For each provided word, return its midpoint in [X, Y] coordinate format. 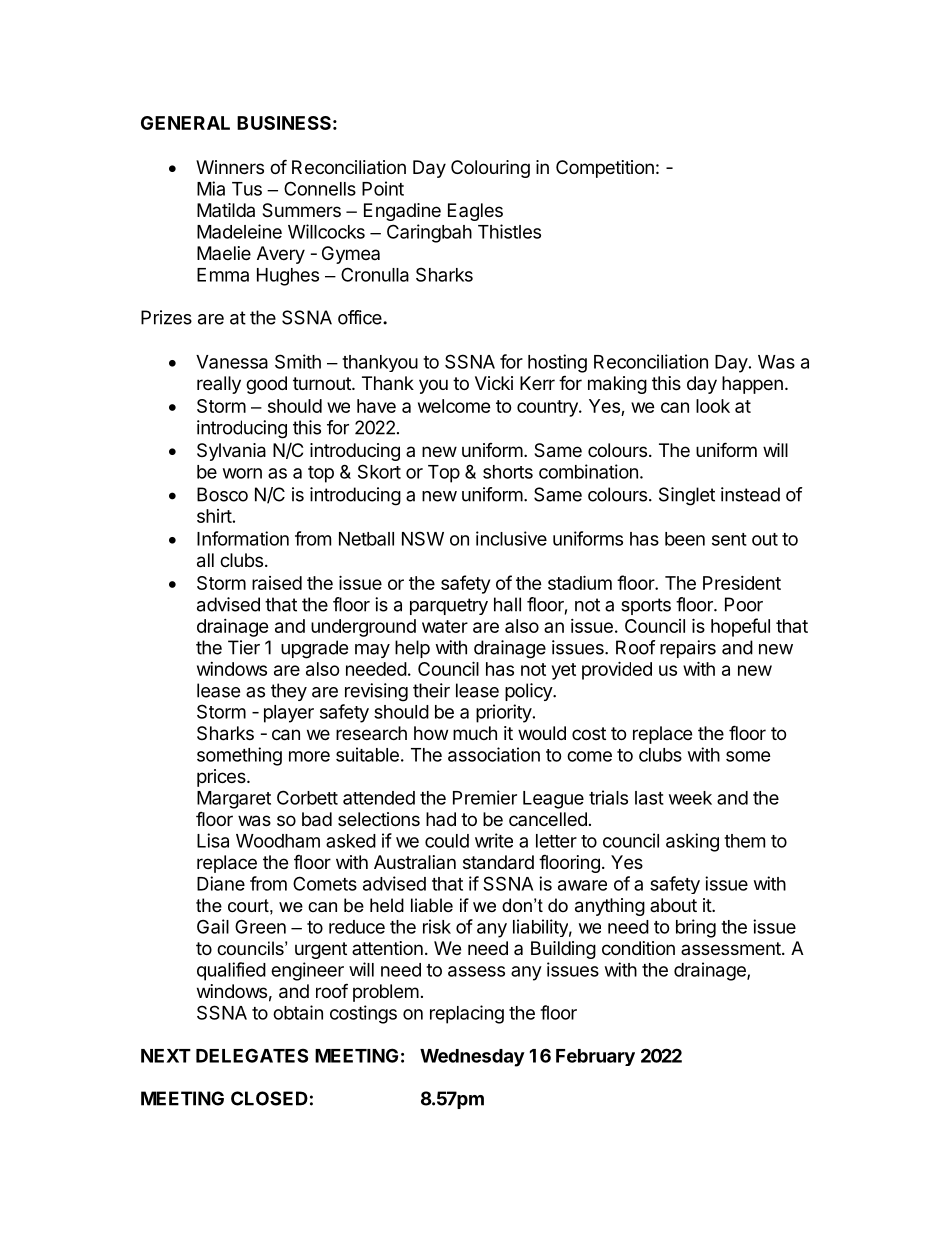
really [219, 385]
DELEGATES [252, 1055]
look [713, 406]
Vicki [494, 383]
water [445, 626]
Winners [230, 167]
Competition [605, 169]
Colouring [490, 169]
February [595, 1057]
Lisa [213, 840]
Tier [244, 647]
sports [646, 606]
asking [692, 842]
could [447, 841]
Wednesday [472, 1058]
